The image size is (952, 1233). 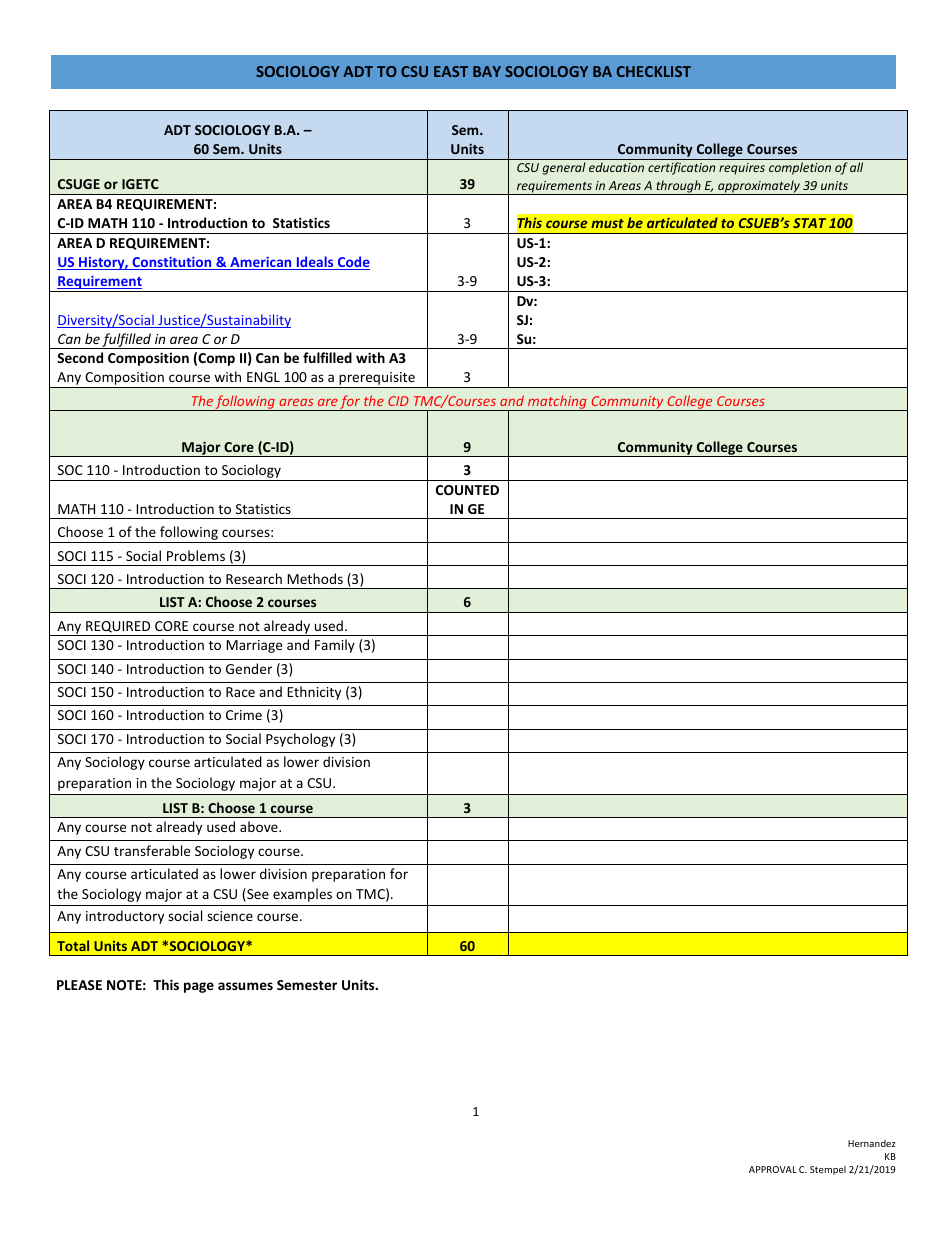 What do you see at coordinates (335, 646) in the page?
I see `Family` at bounding box center [335, 646].
